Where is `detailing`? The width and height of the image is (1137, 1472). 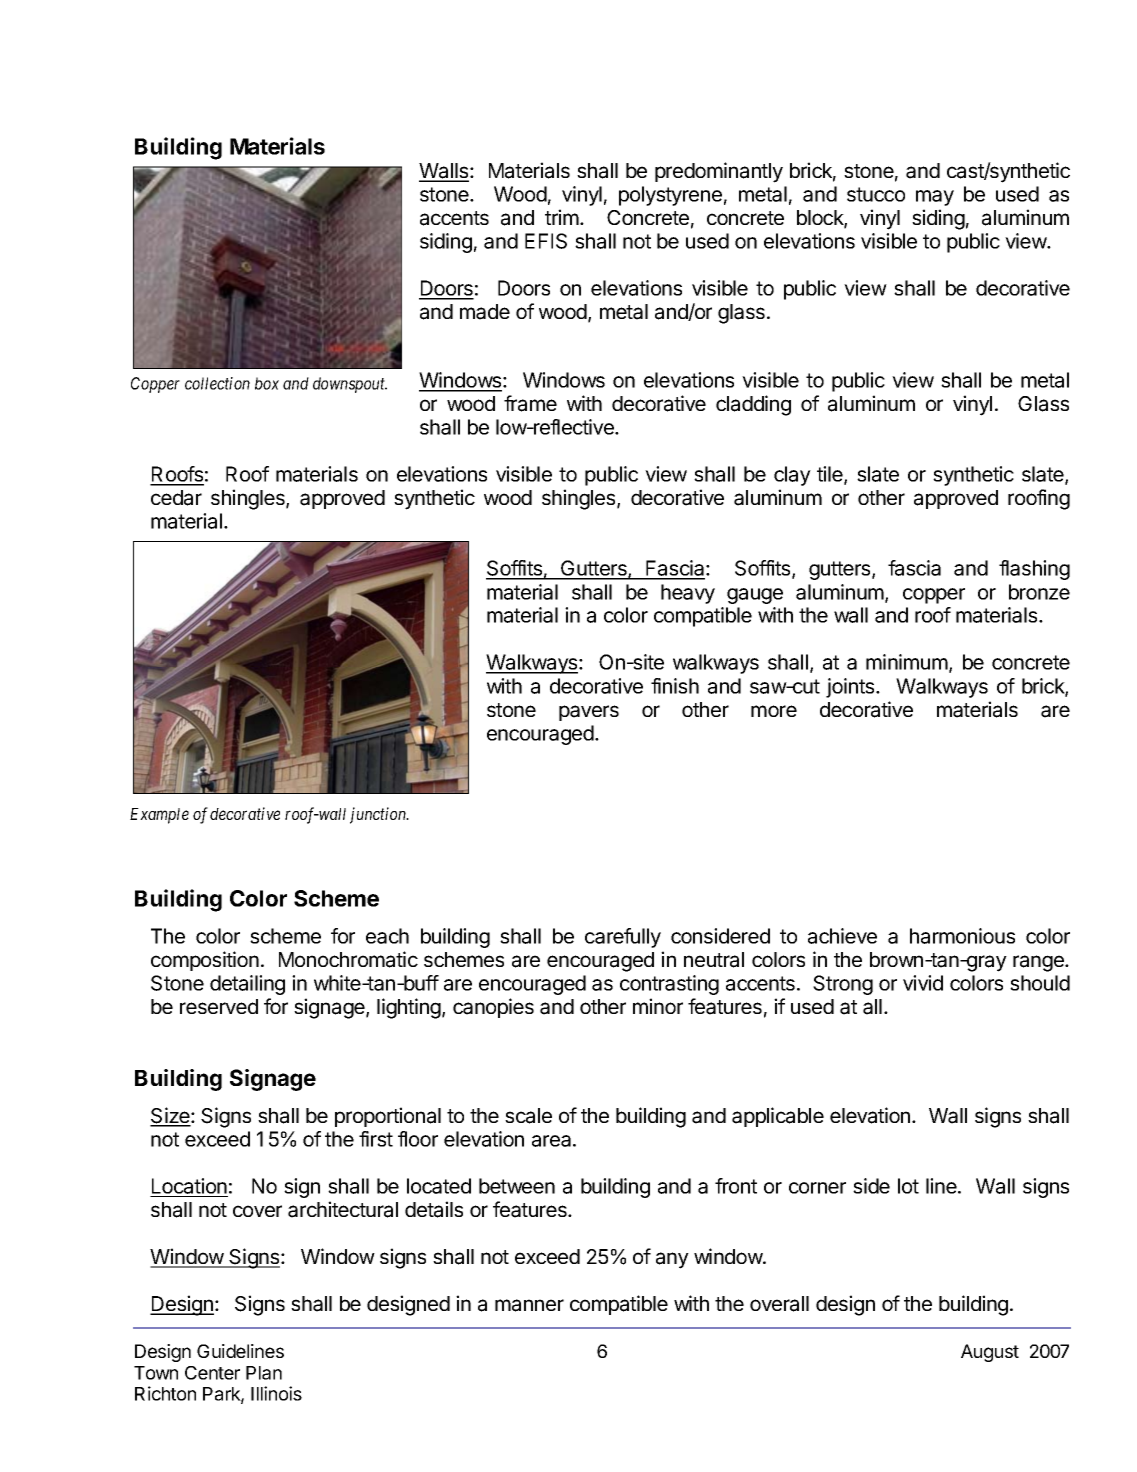 detailing is located at coordinates (247, 985).
